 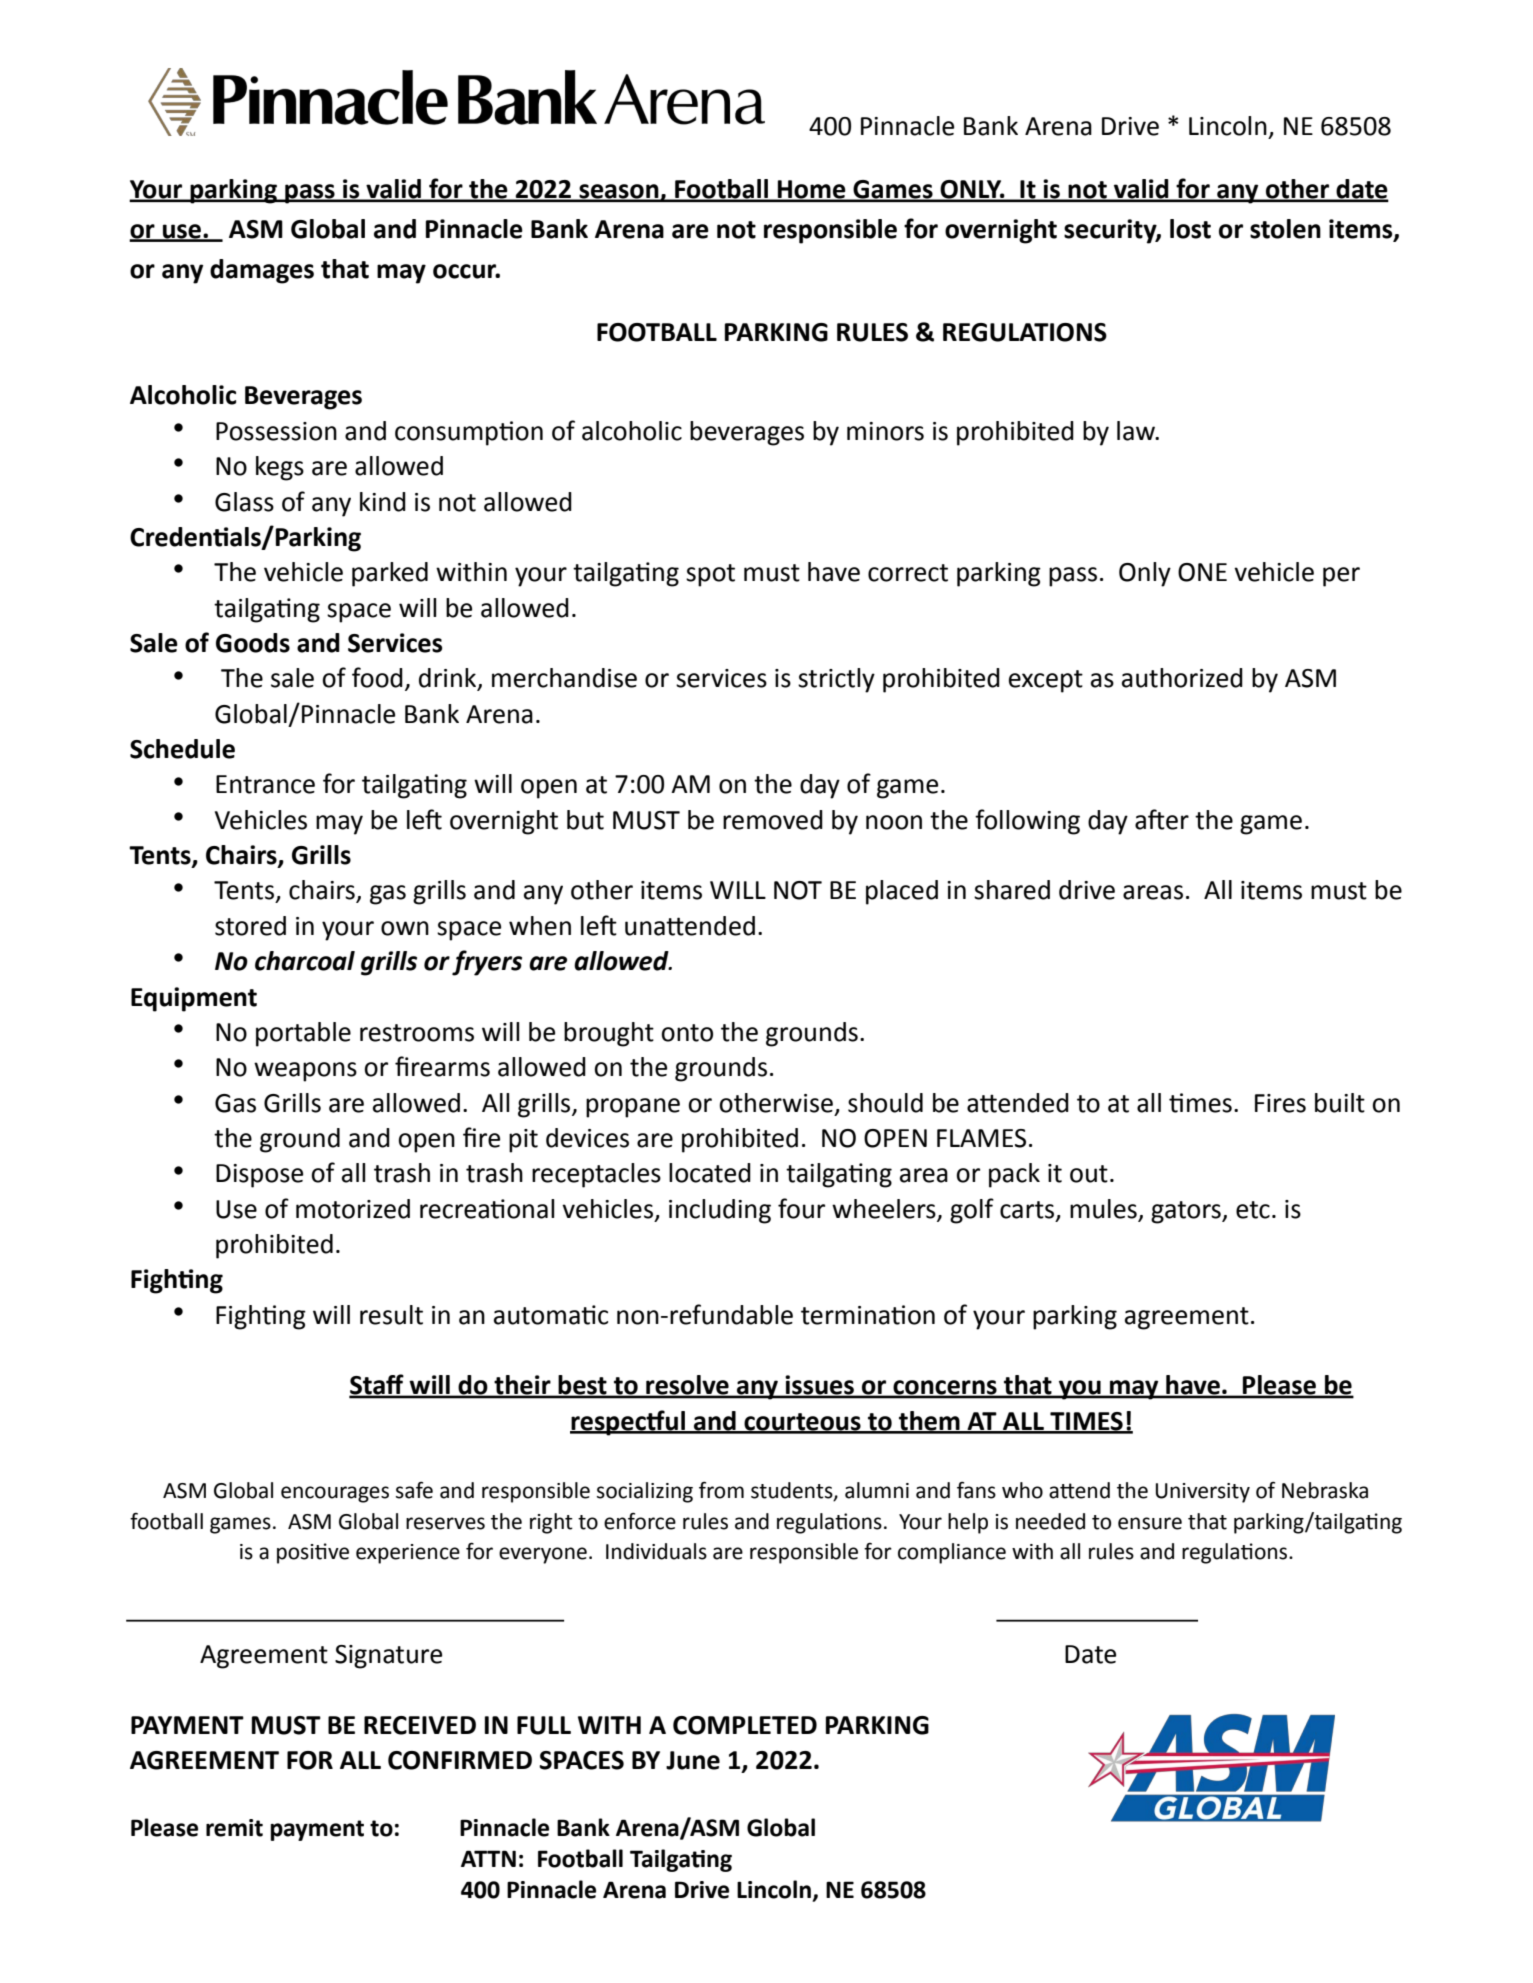 I want to click on damages, so click(x=262, y=271).
